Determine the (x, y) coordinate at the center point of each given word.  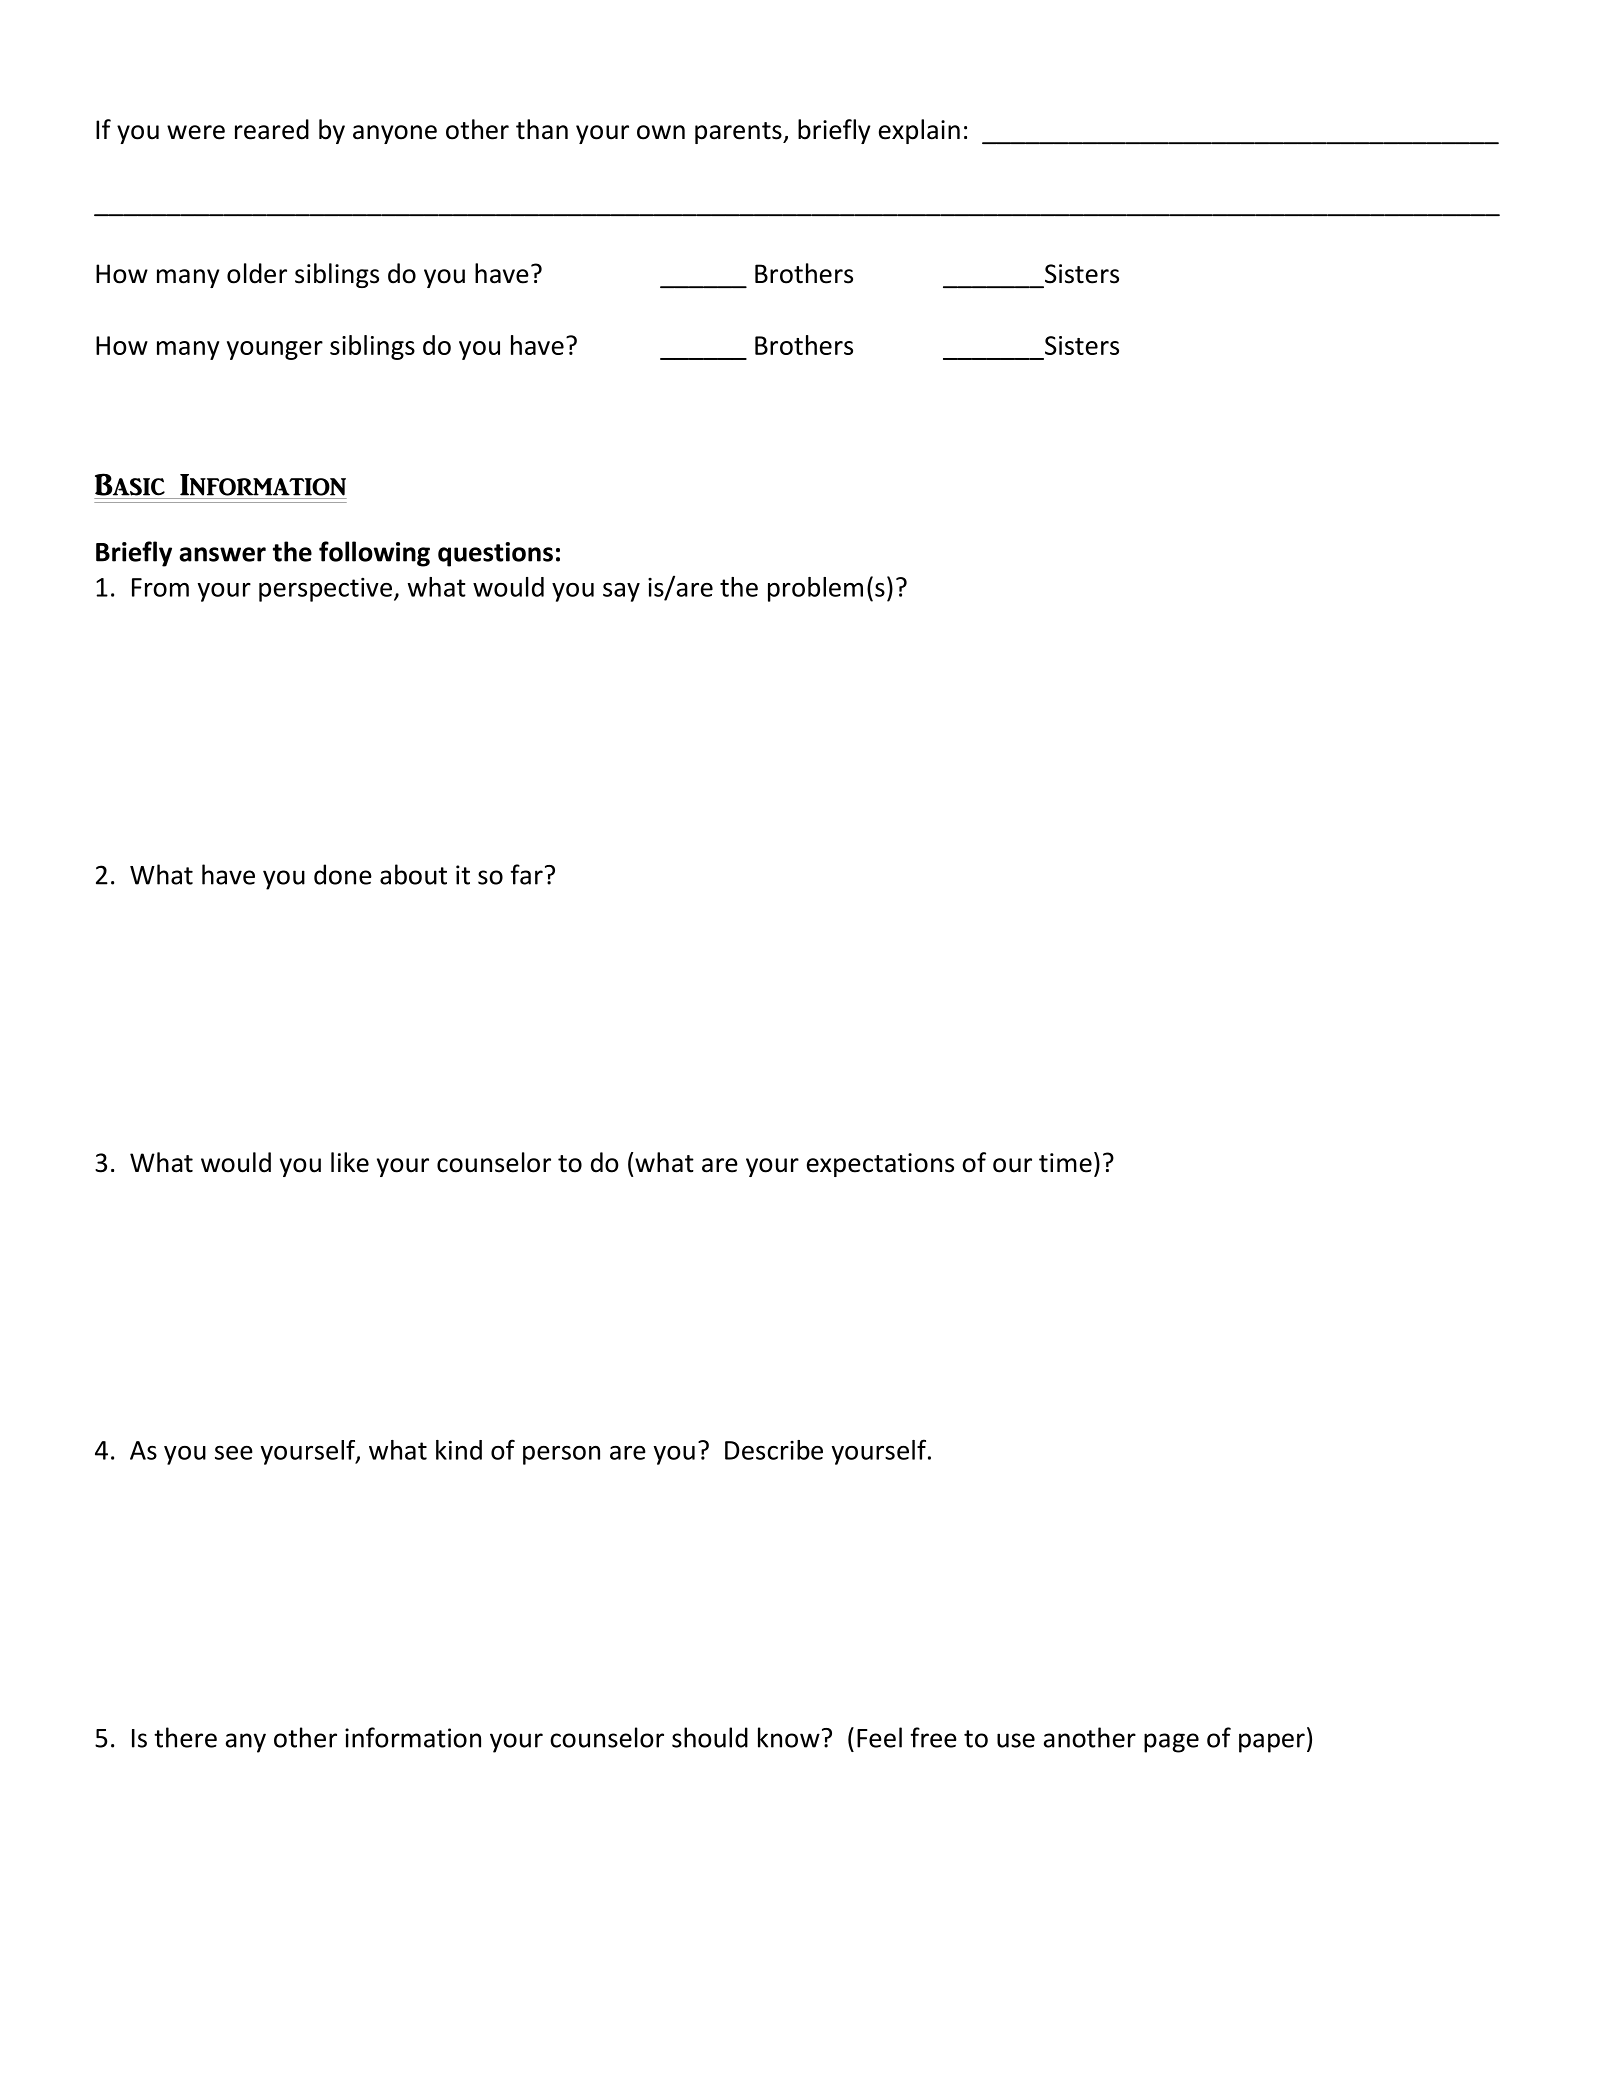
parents (739, 133)
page (1171, 1743)
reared (272, 129)
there (185, 1737)
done (343, 874)
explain (919, 131)
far (526, 874)
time (1065, 1163)
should (710, 1737)
